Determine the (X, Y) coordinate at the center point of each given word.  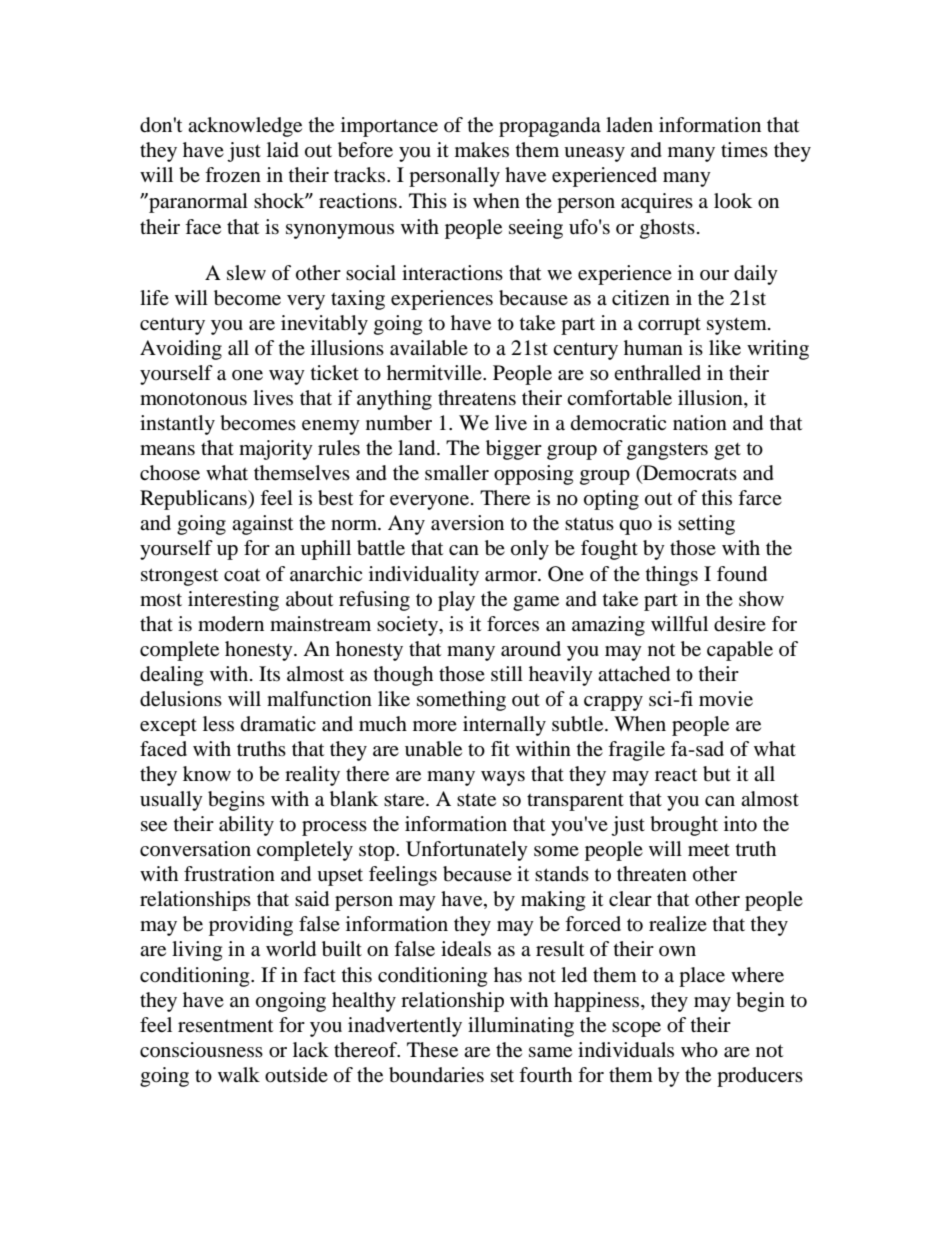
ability (246, 826)
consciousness (201, 1050)
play (456, 601)
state (476, 800)
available (429, 348)
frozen (233, 174)
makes (482, 150)
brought (684, 826)
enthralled (657, 373)
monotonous (193, 399)
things (672, 576)
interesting (233, 601)
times (744, 150)
